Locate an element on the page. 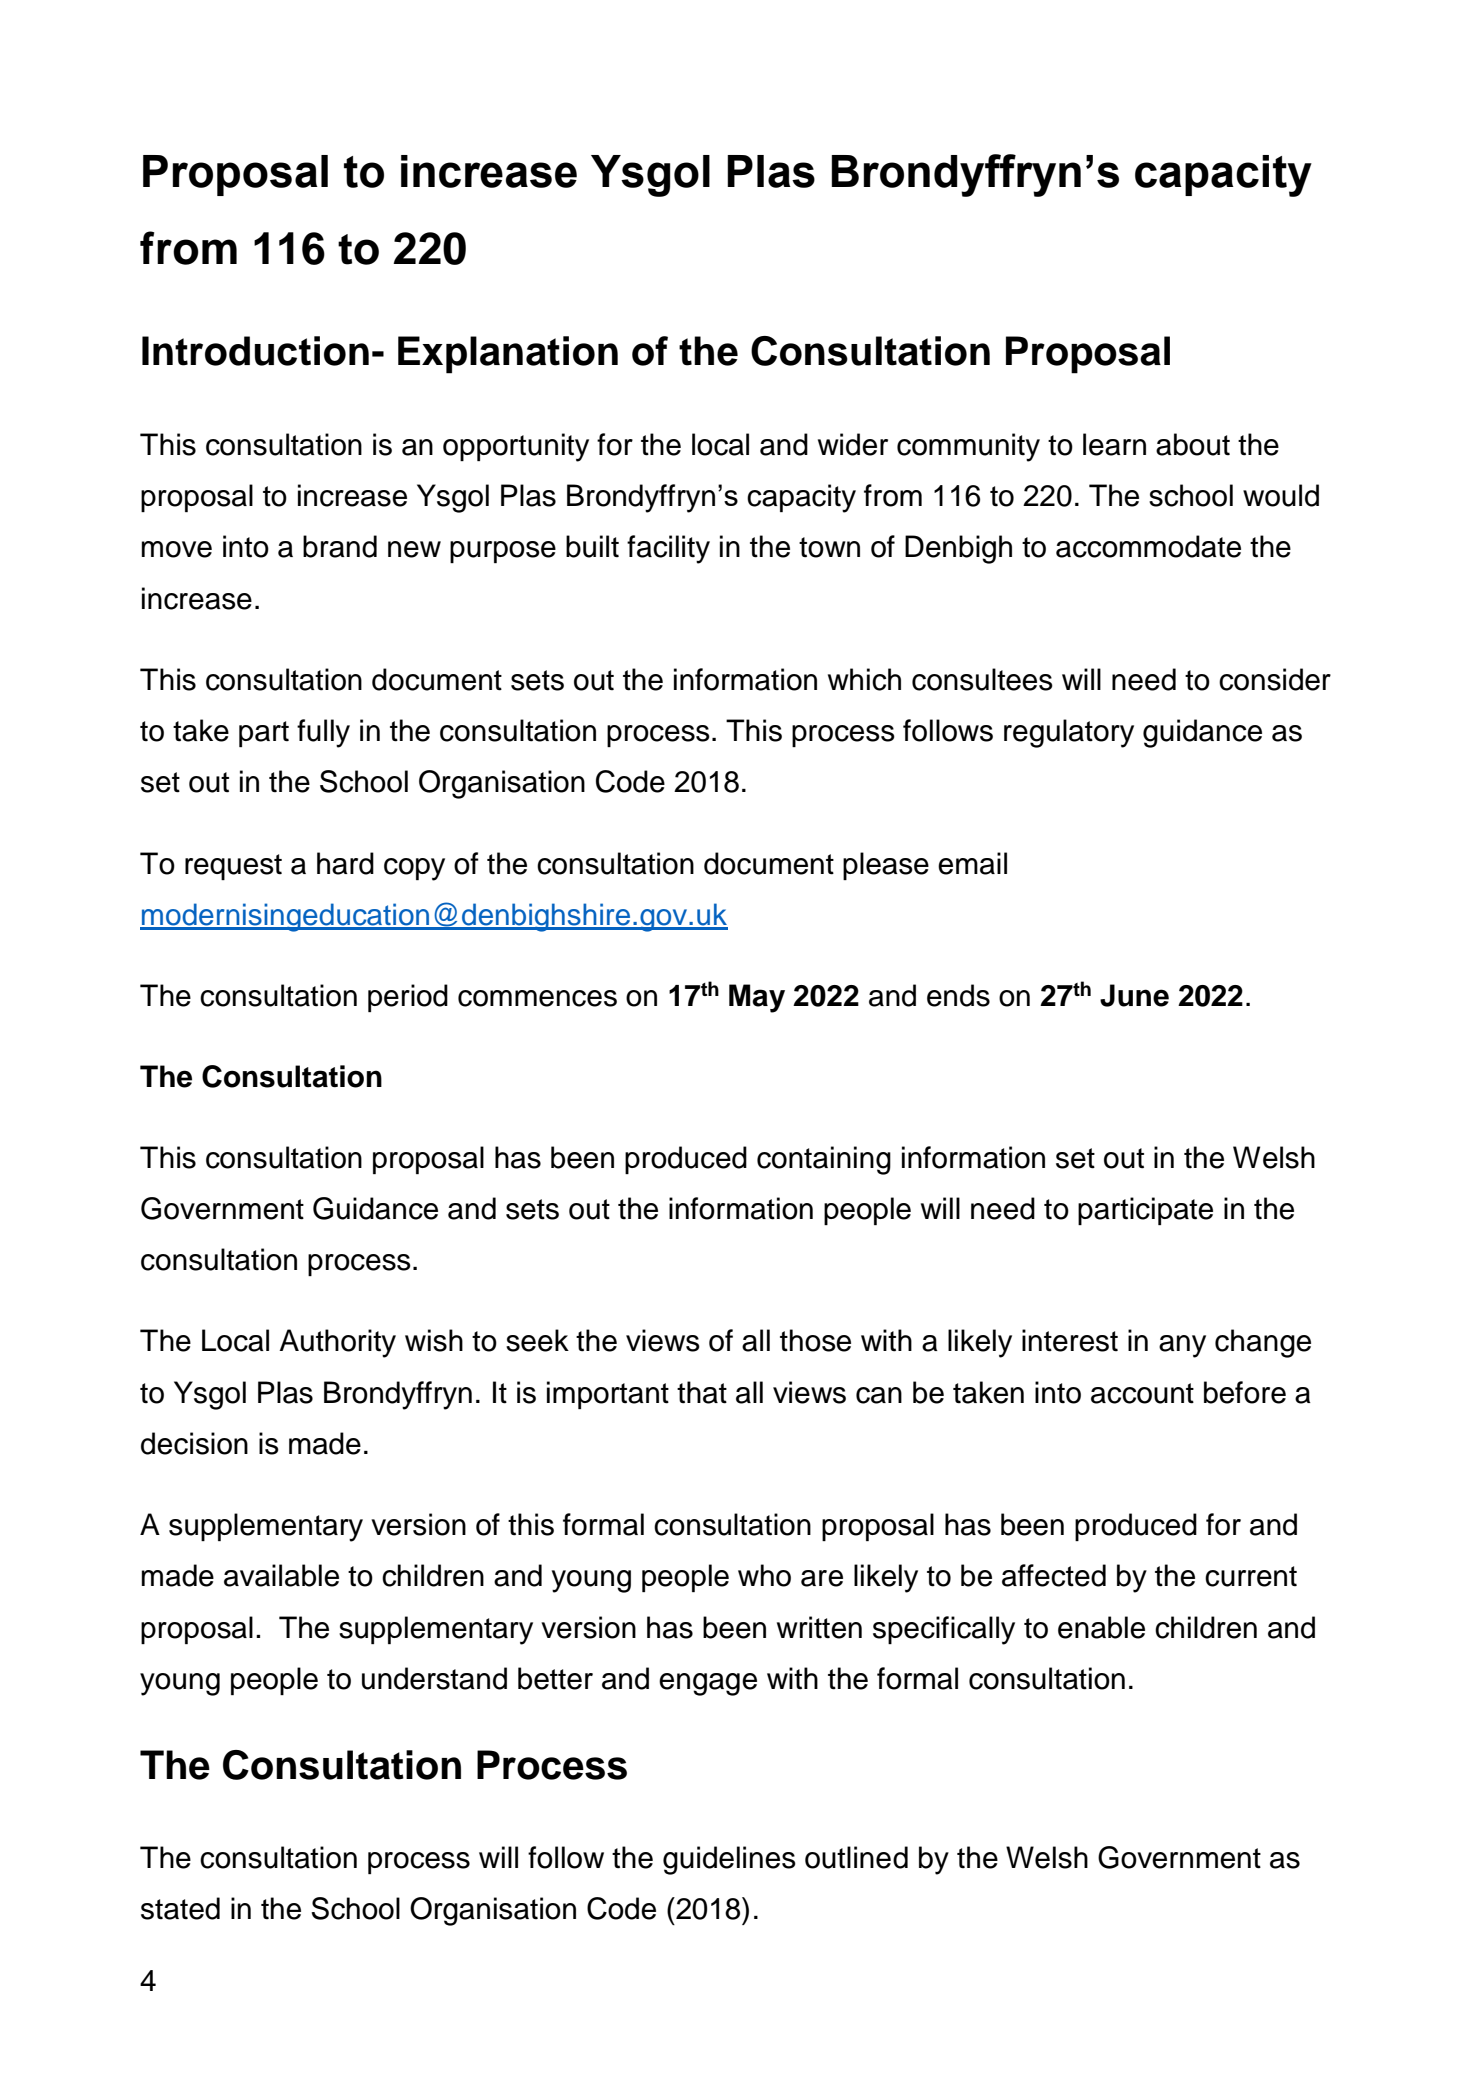 The width and height of the document is (1474, 2086). June is located at coordinates (1134, 995).
